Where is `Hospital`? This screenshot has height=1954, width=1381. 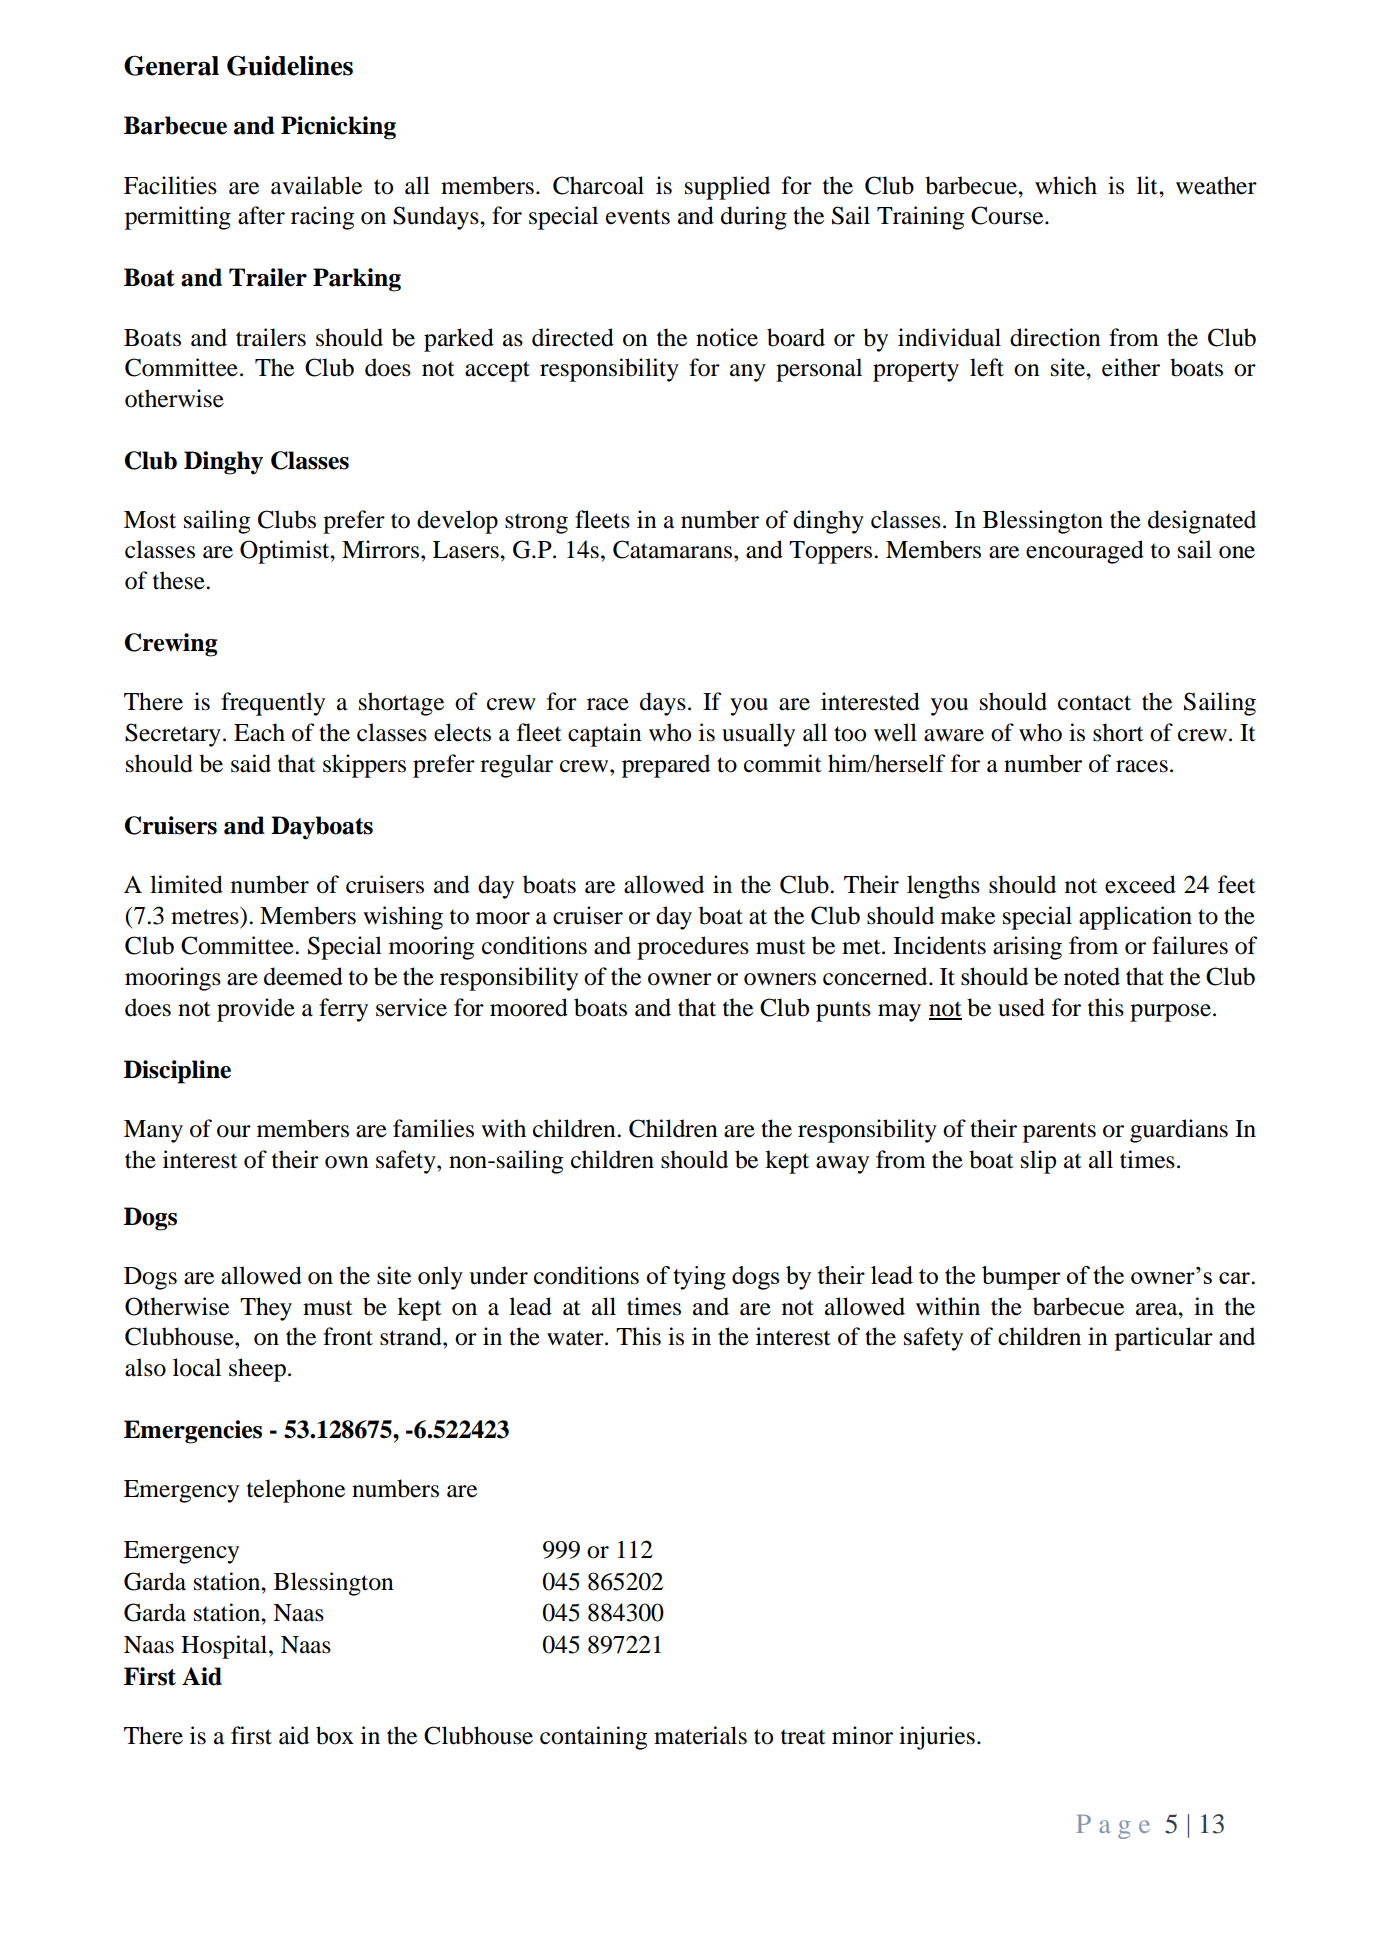
Hospital is located at coordinates (225, 1647).
